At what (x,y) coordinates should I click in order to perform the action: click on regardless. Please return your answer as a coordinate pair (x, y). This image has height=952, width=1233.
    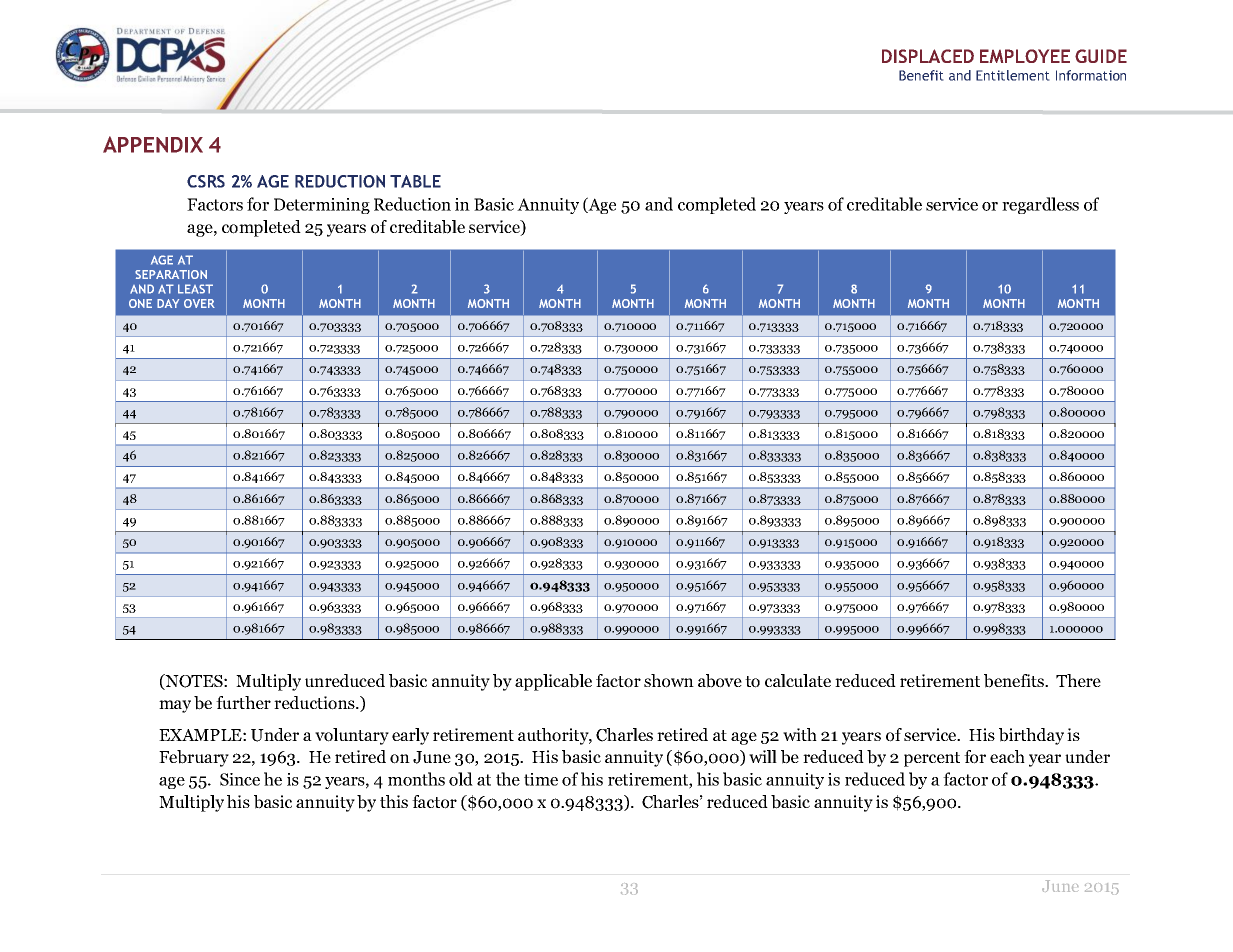
    Looking at the image, I should click on (1040, 205).
